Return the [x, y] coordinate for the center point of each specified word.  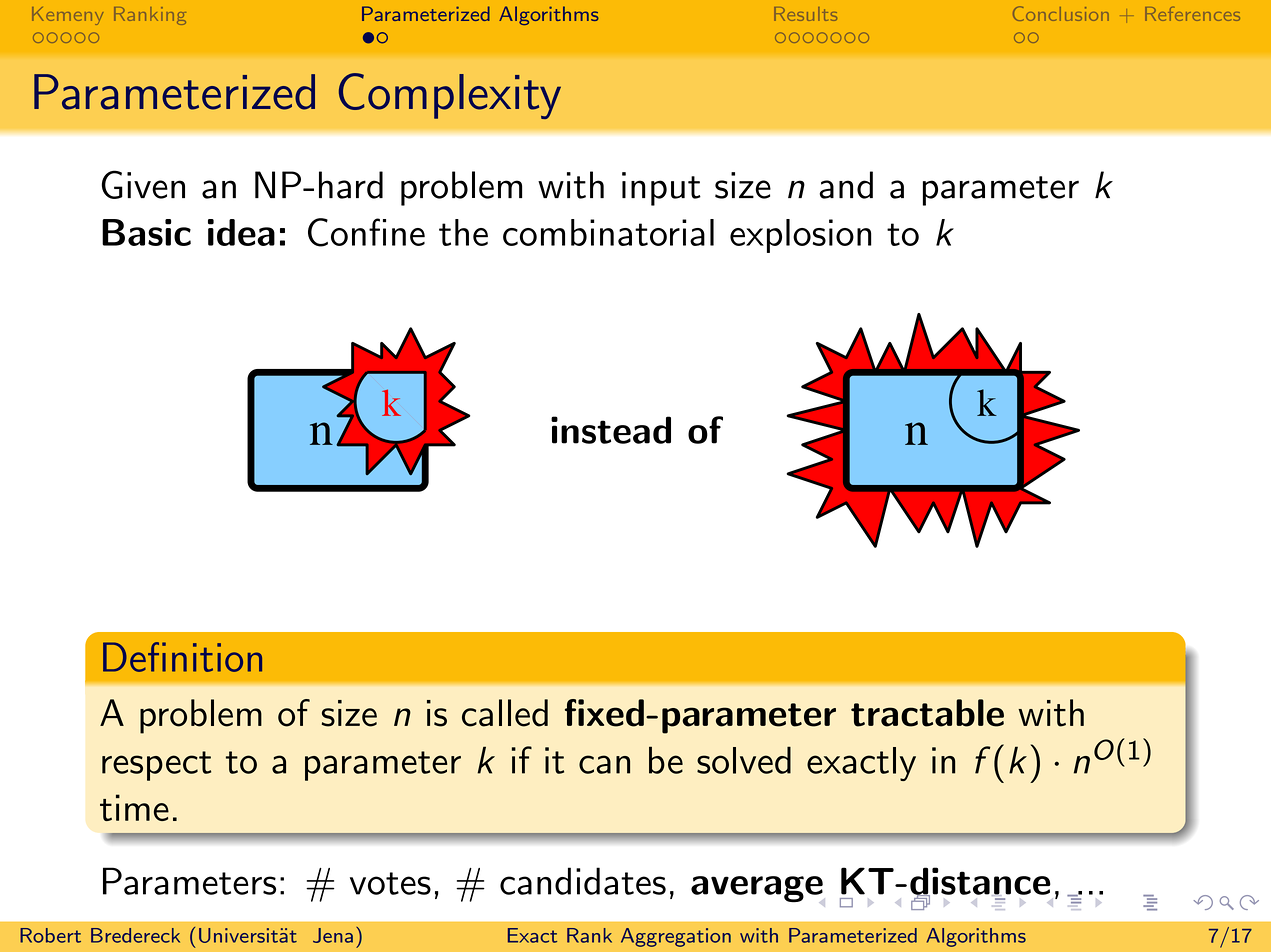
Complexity [450, 96]
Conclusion [1061, 13]
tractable [927, 713]
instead [611, 430]
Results [805, 14]
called [505, 713]
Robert [50, 935]
